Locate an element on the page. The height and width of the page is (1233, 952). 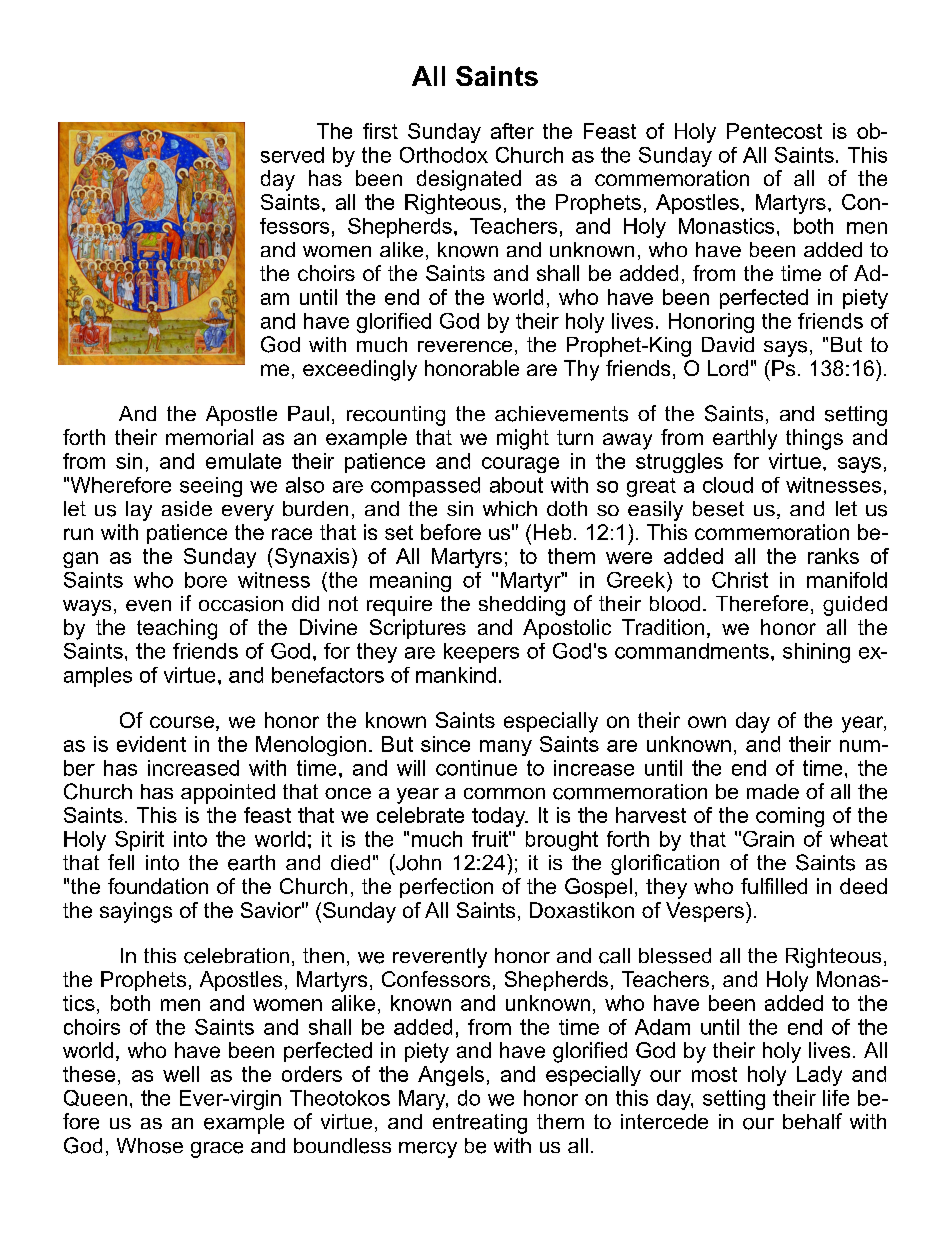
Whose is located at coordinates (150, 1146).
